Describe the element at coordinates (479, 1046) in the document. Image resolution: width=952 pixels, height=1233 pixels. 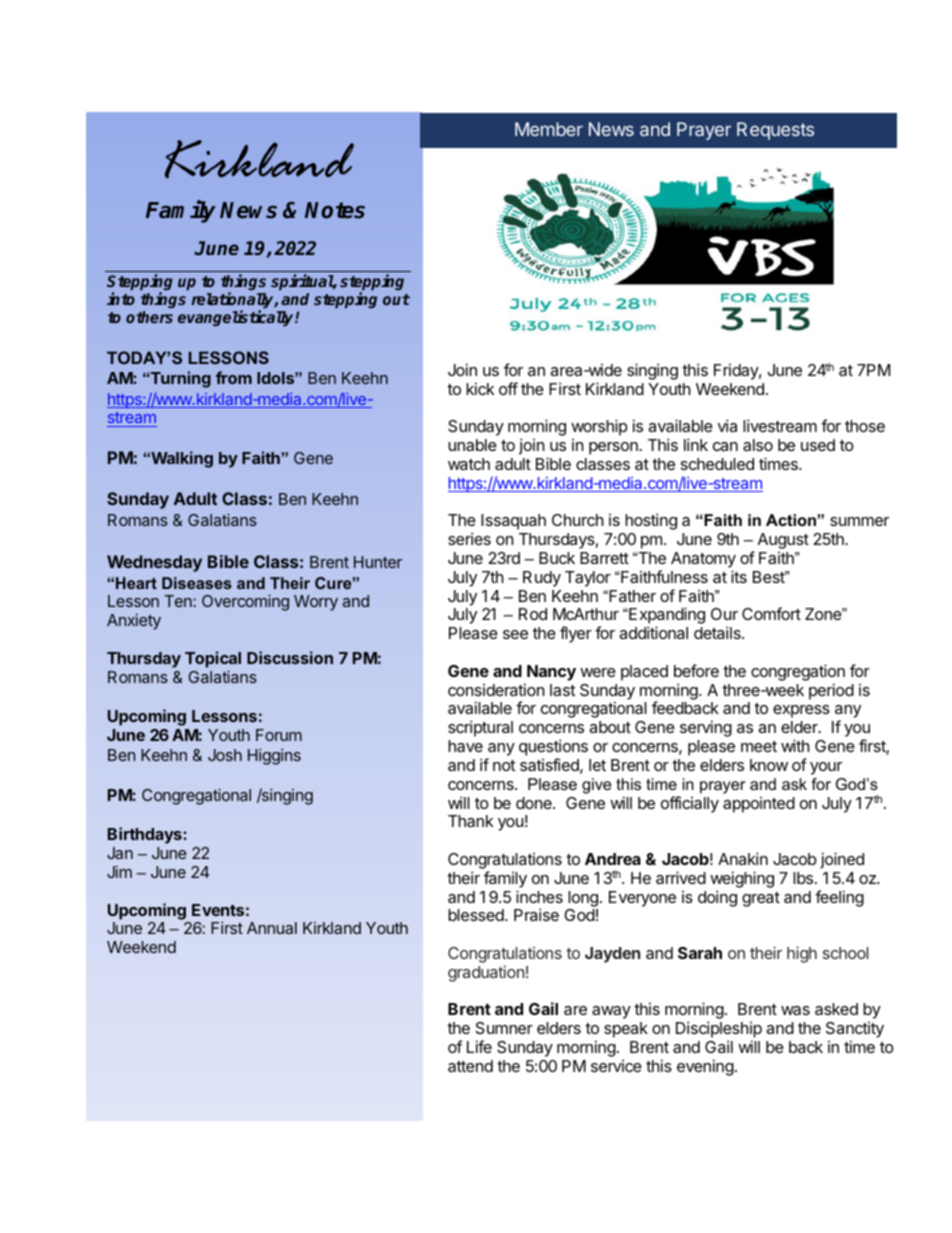
I see `Life` at that location.
